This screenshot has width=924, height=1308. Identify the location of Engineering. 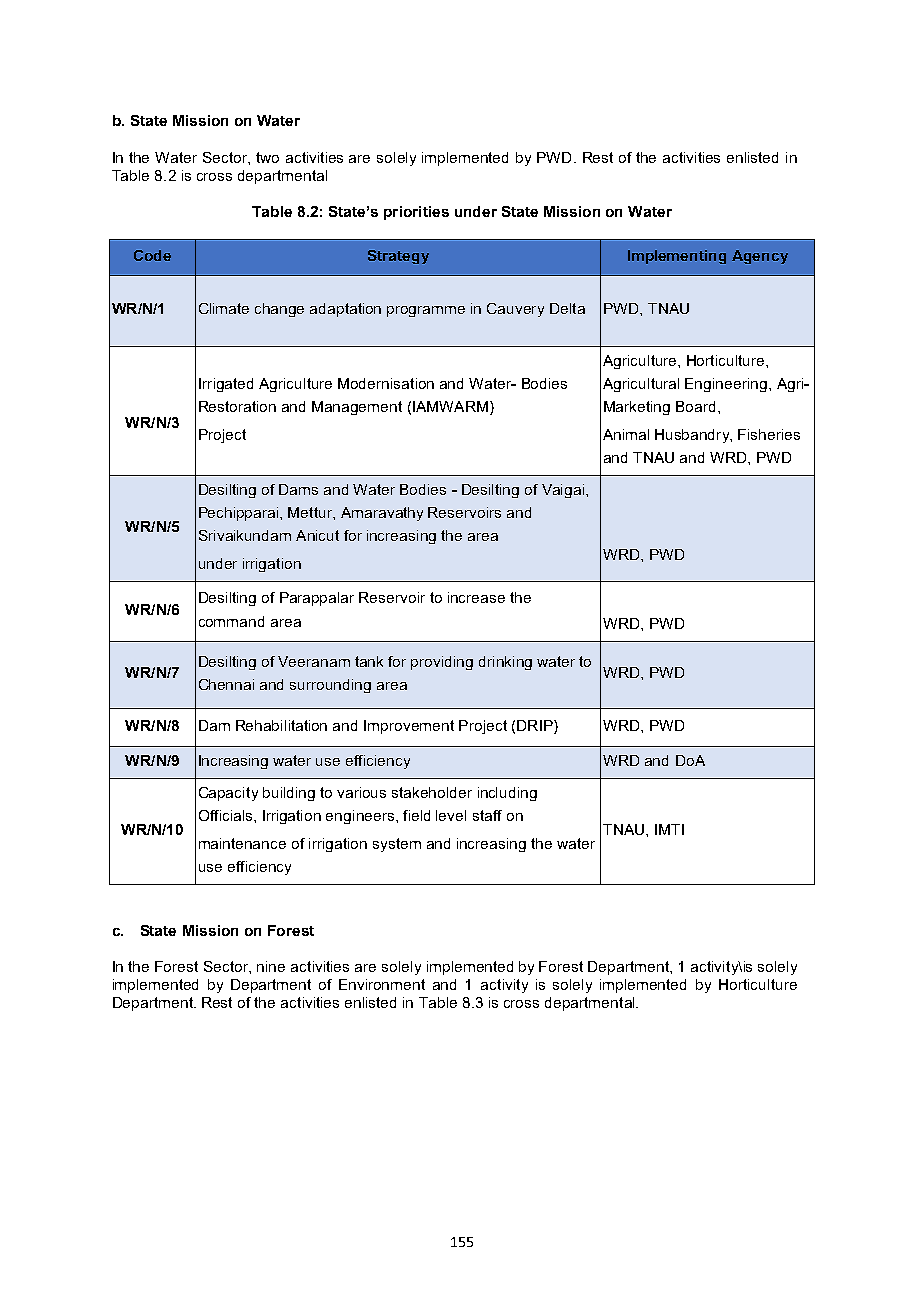
(726, 385).
